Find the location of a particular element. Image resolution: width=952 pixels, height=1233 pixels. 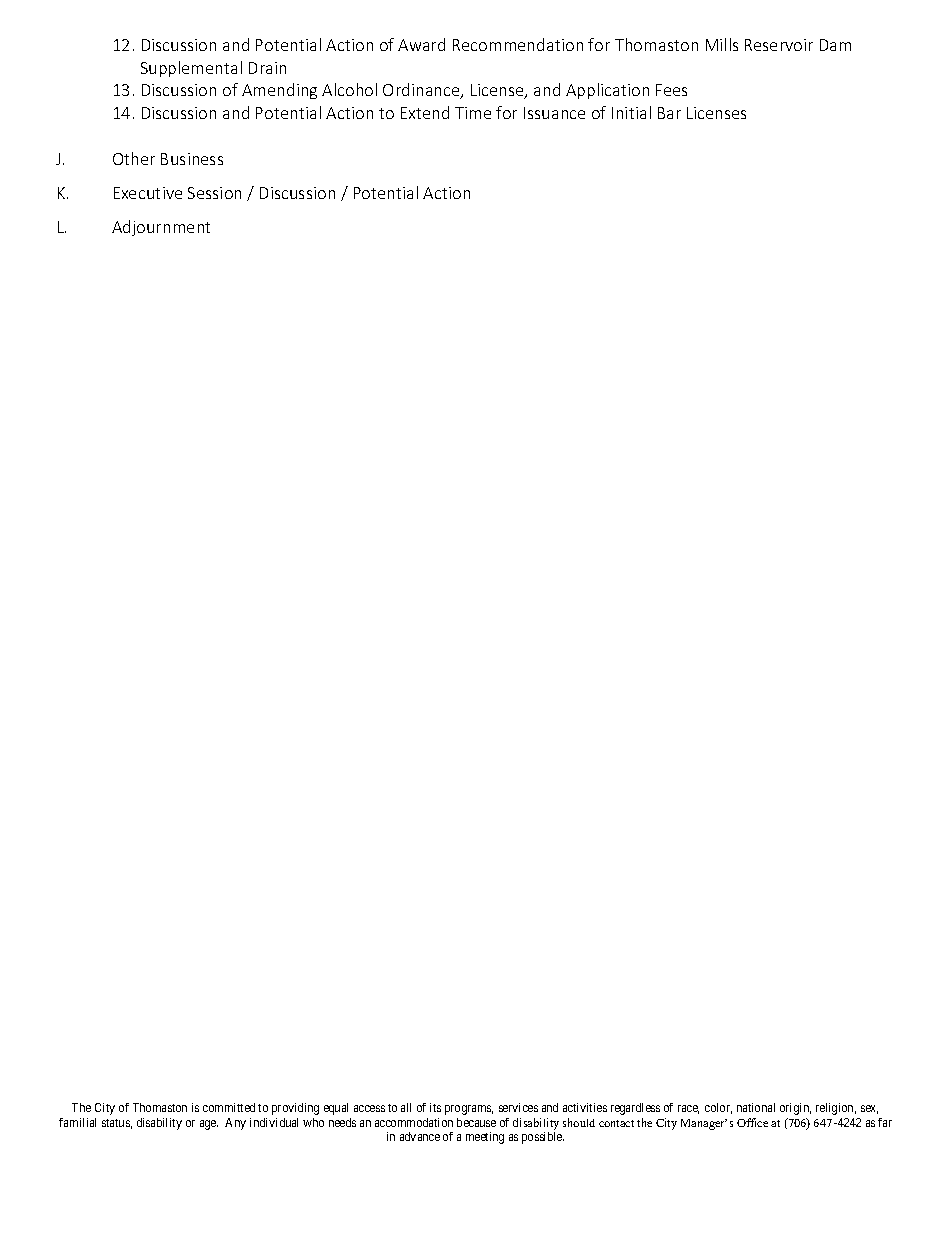

because is located at coordinates (476, 1122).
